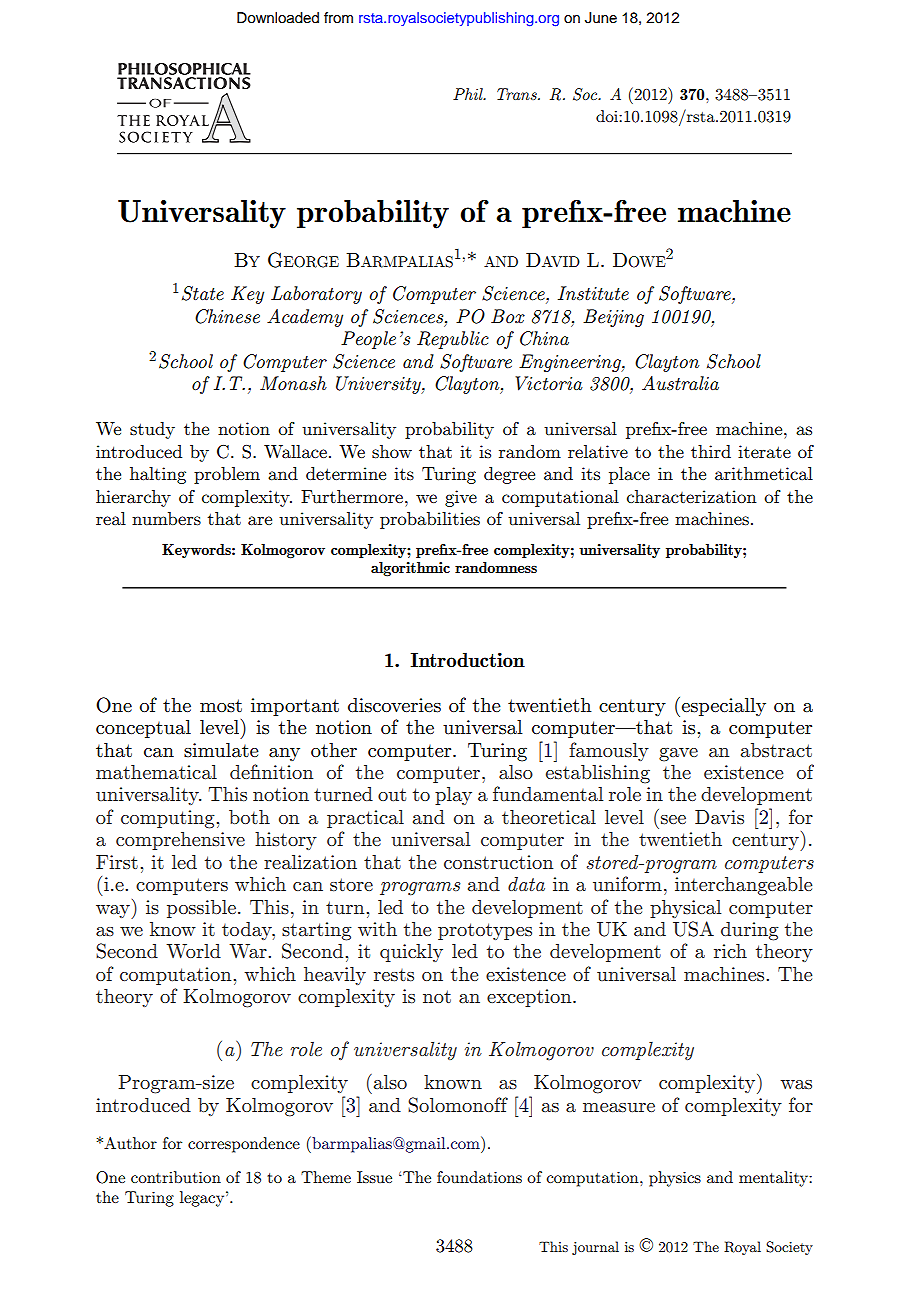 This screenshot has width=924, height=1313. I want to click on June, so click(601, 18).
